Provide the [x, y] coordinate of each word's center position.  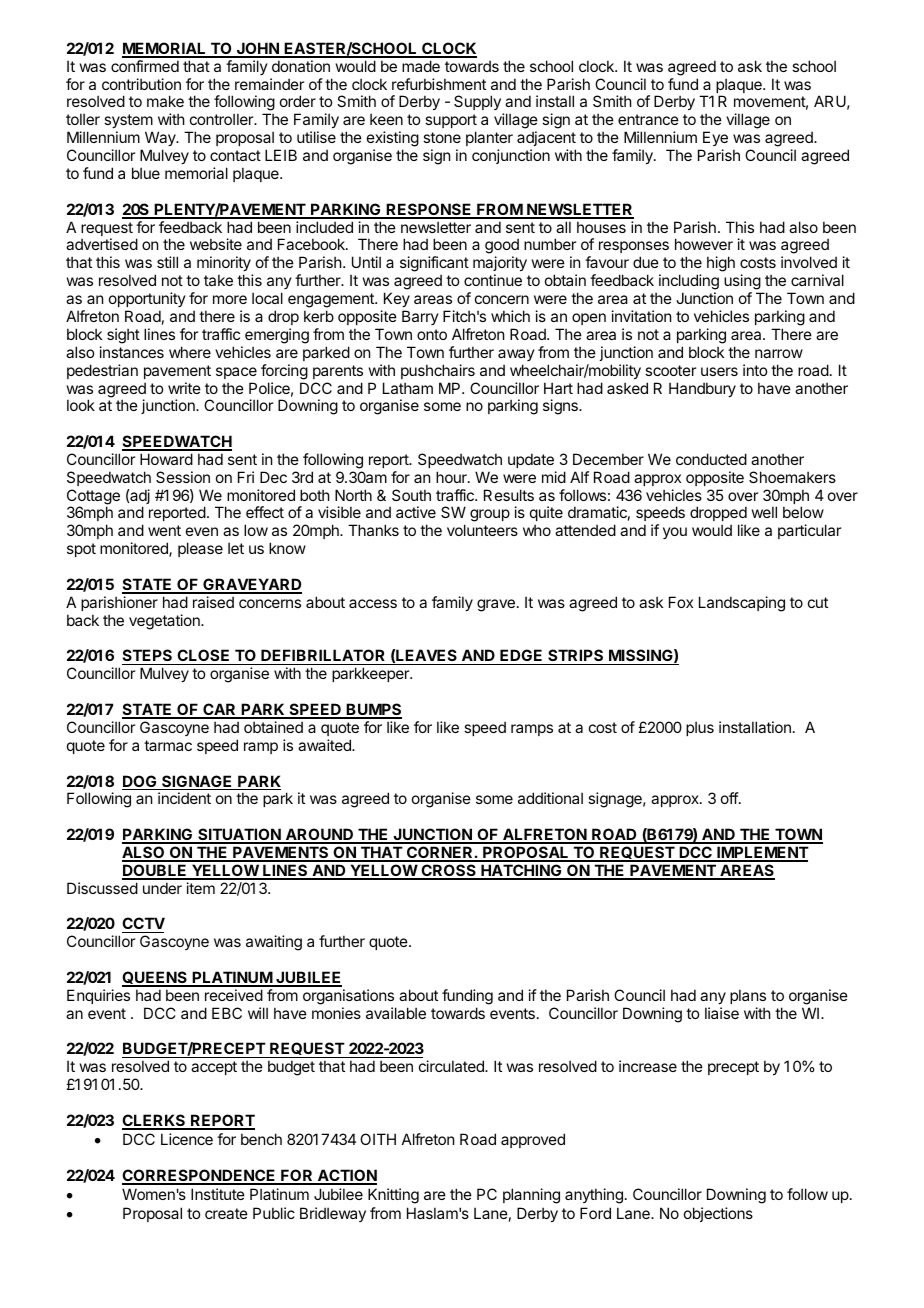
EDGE [521, 657]
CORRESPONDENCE [200, 1176]
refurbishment [439, 84]
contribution [141, 84]
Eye [714, 140]
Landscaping [742, 604]
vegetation [165, 622]
